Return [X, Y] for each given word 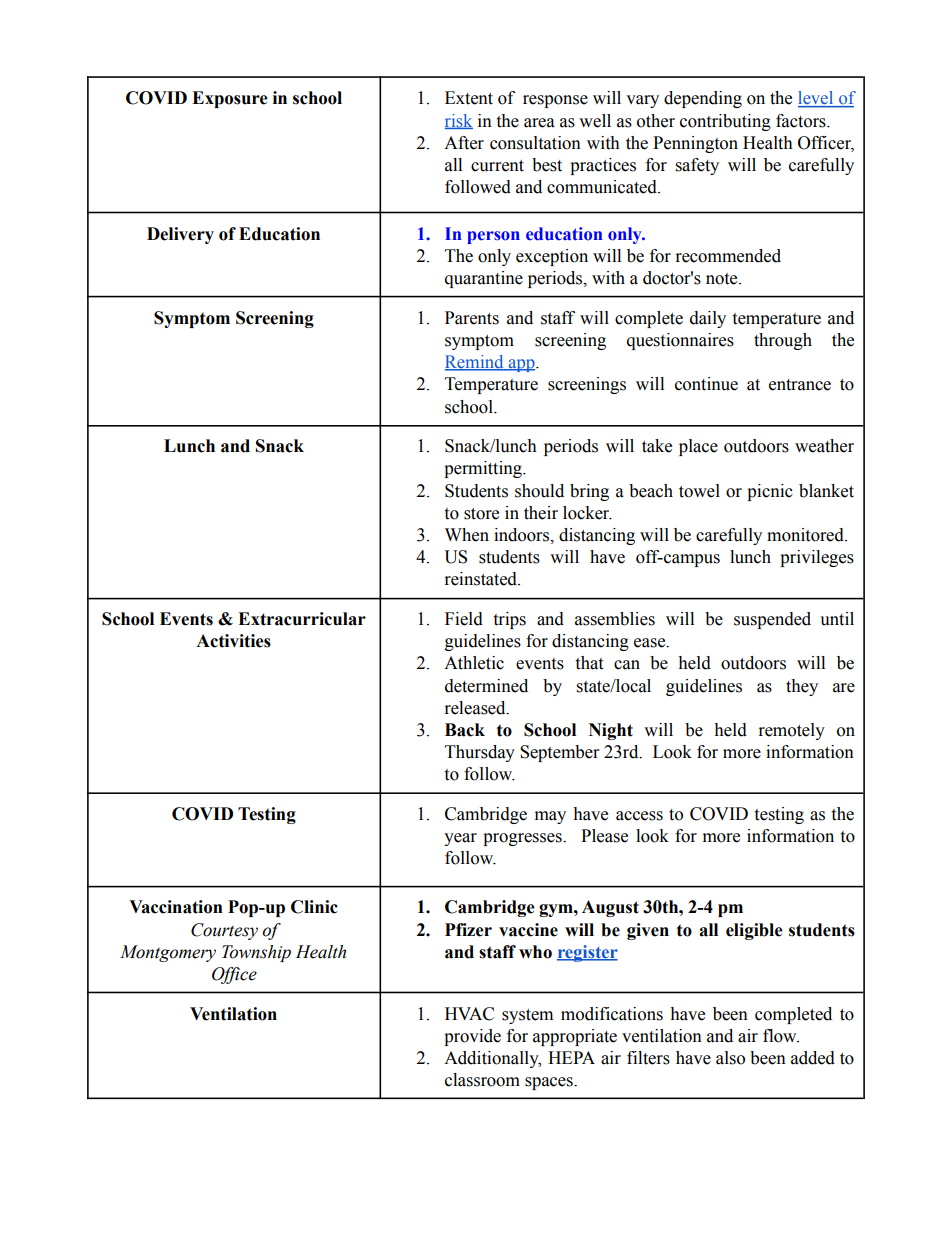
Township [256, 953]
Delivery [180, 235]
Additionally [492, 1059]
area [539, 123]
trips [509, 620]
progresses [523, 839]
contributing [725, 122]
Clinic [314, 907]
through [783, 341]
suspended [772, 620]
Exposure [230, 99]
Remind [475, 363]
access [639, 816]
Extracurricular [302, 619]
